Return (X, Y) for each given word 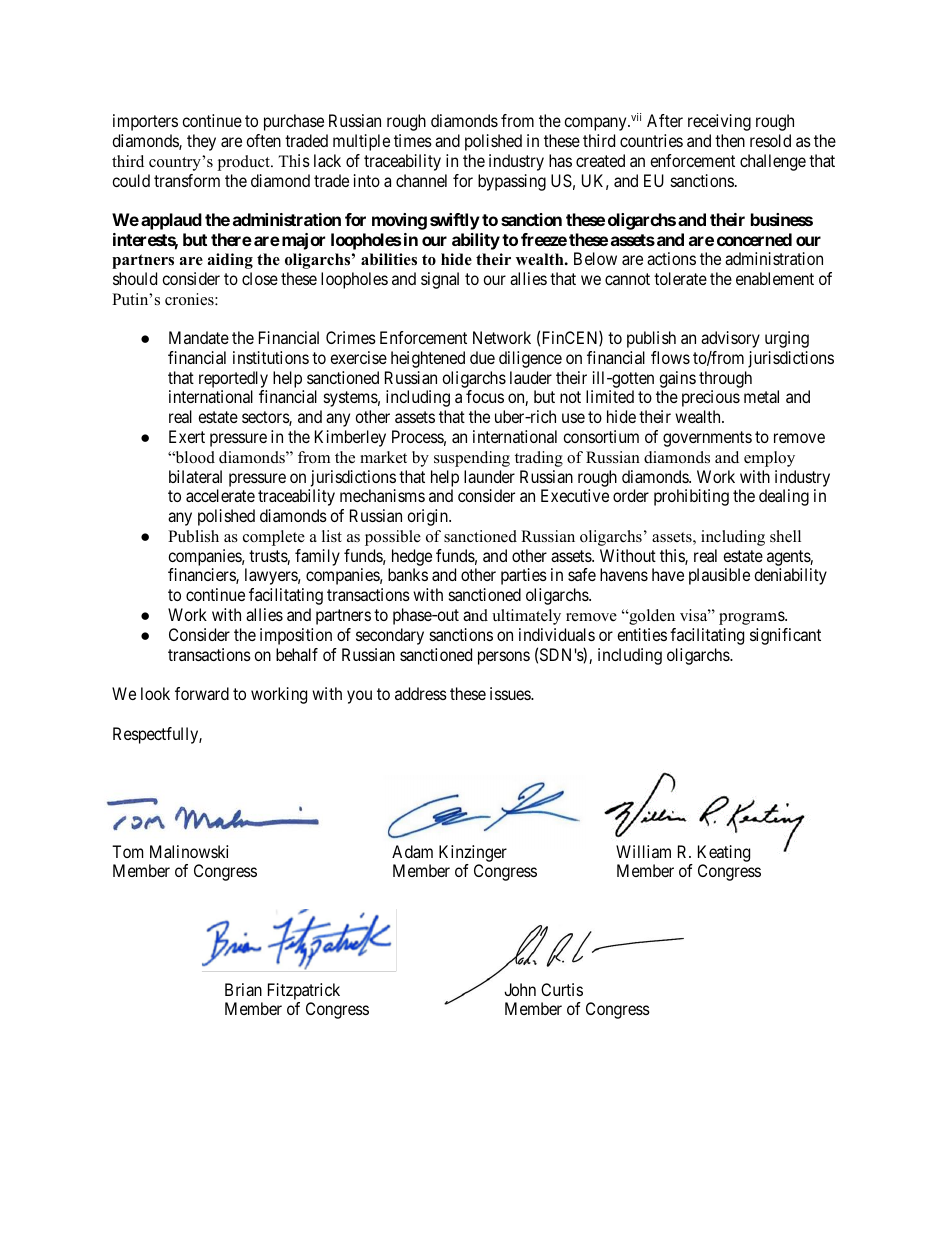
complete (274, 538)
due (482, 357)
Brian (243, 989)
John (520, 989)
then (730, 140)
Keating (724, 855)
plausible (719, 576)
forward (202, 693)
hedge (412, 557)
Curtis (562, 989)
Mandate (199, 337)
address (421, 693)
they (201, 142)
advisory (730, 339)
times (413, 140)
